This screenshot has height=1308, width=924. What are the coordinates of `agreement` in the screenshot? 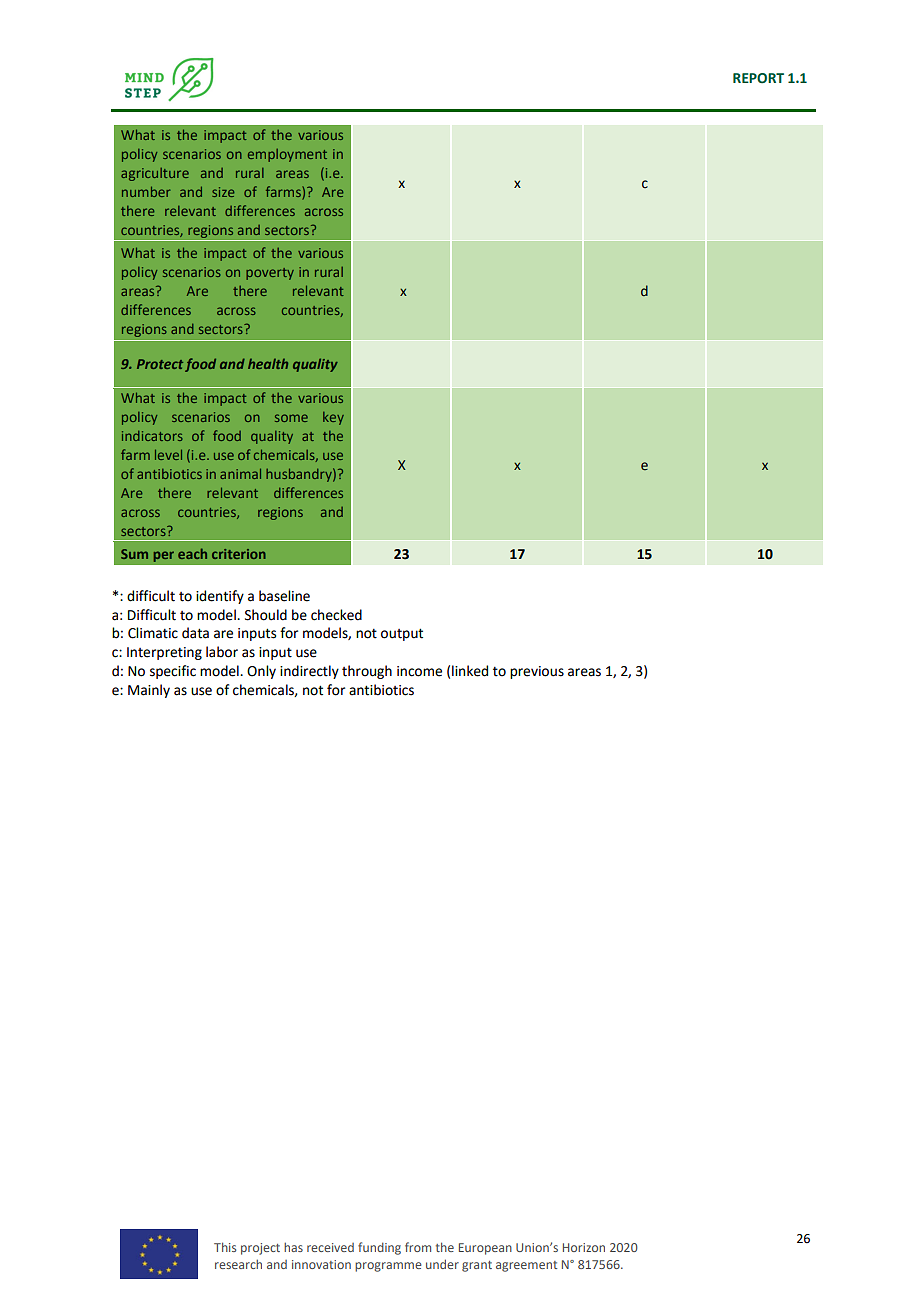 It's located at (526, 1266).
